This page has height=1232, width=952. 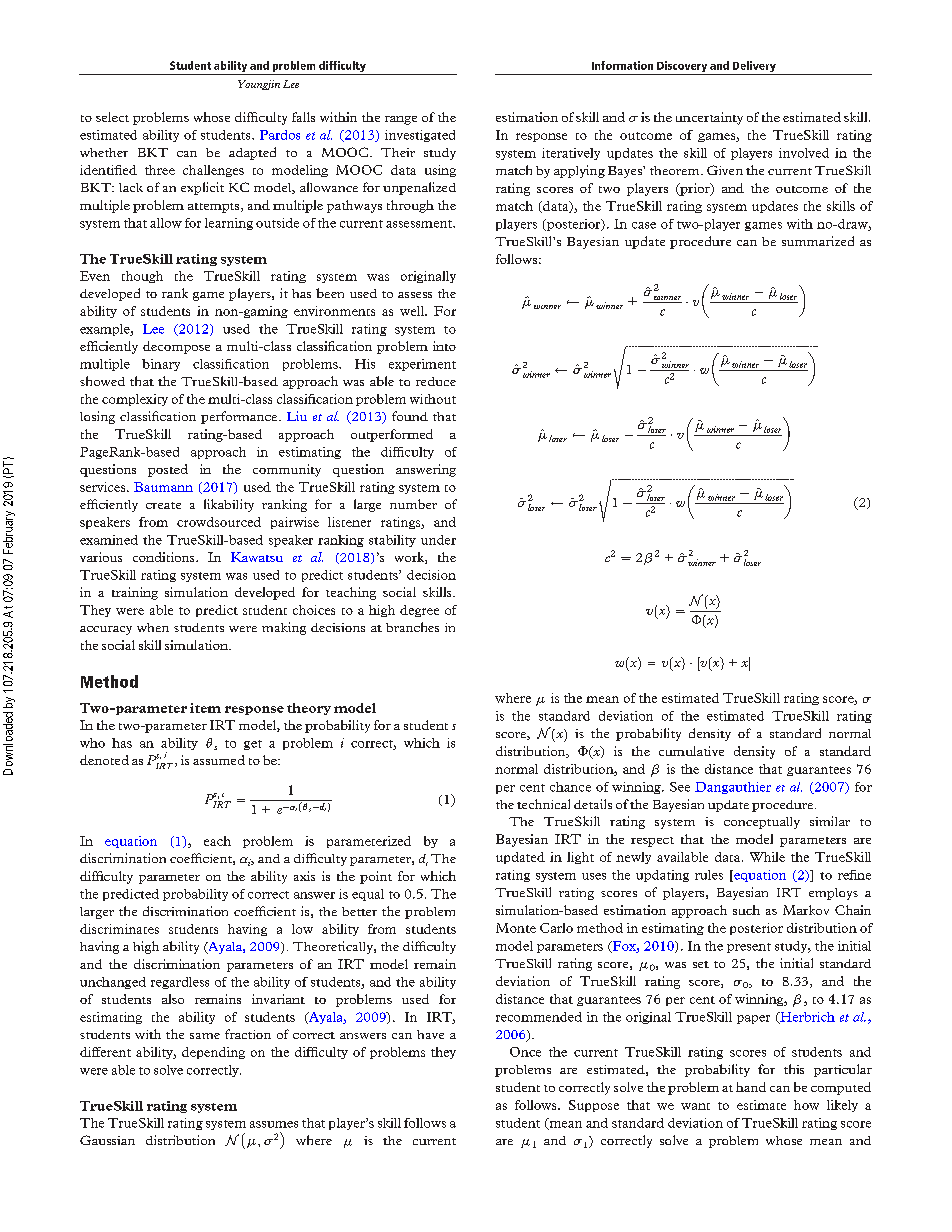 What do you see at coordinates (304, 876) in the page?
I see `axis` at bounding box center [304, 876].
